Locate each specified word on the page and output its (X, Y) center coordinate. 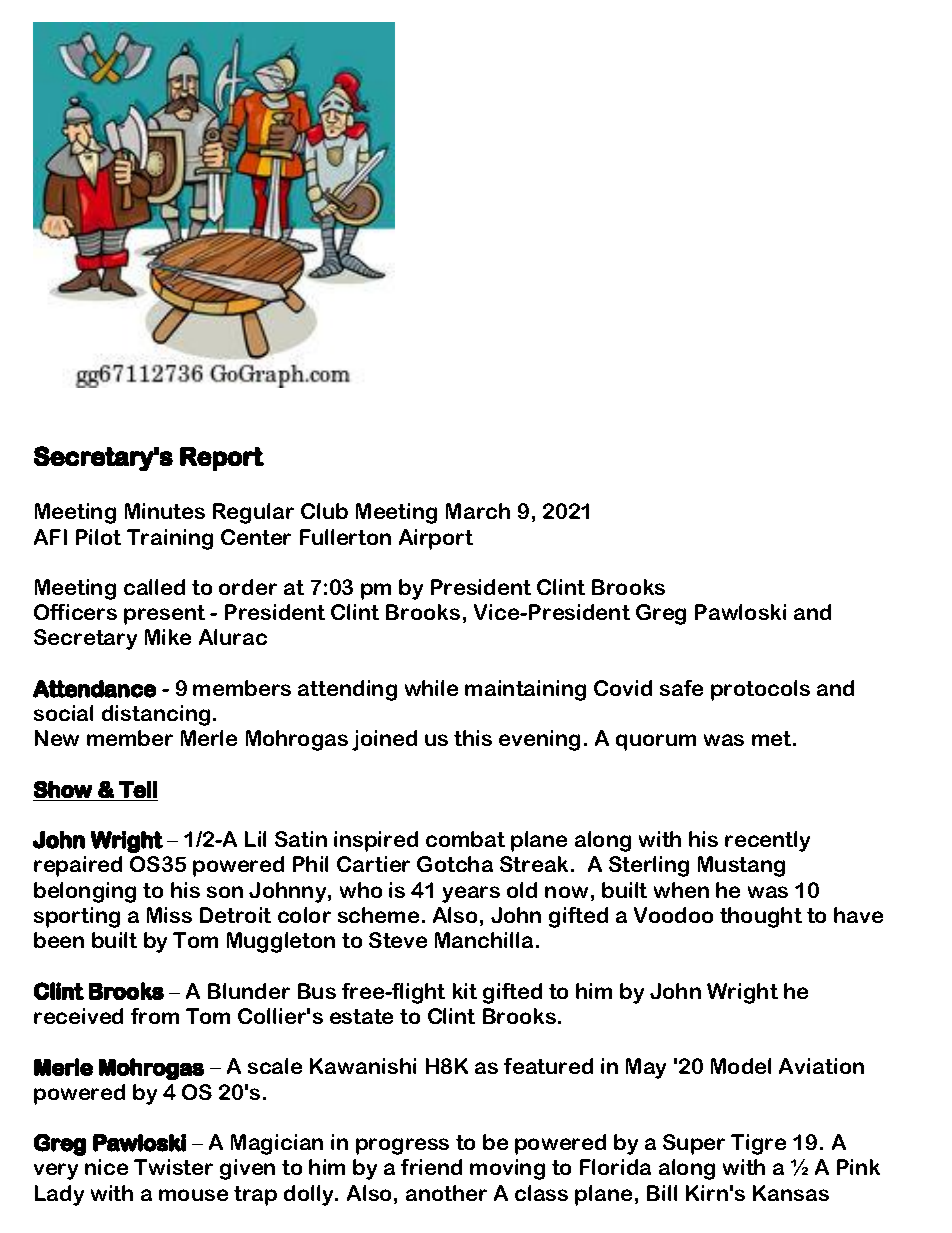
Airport (436, 539)
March (478, 511)
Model (741, 1066)
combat (465, 839)
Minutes (165, 511)
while (431, 688)
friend (431, 1167)
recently (767, 841)
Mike (168, 637)
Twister (173, 1167)
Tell (138, 789)
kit (465, 991)
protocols (760, 690)
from (155, 1016)
